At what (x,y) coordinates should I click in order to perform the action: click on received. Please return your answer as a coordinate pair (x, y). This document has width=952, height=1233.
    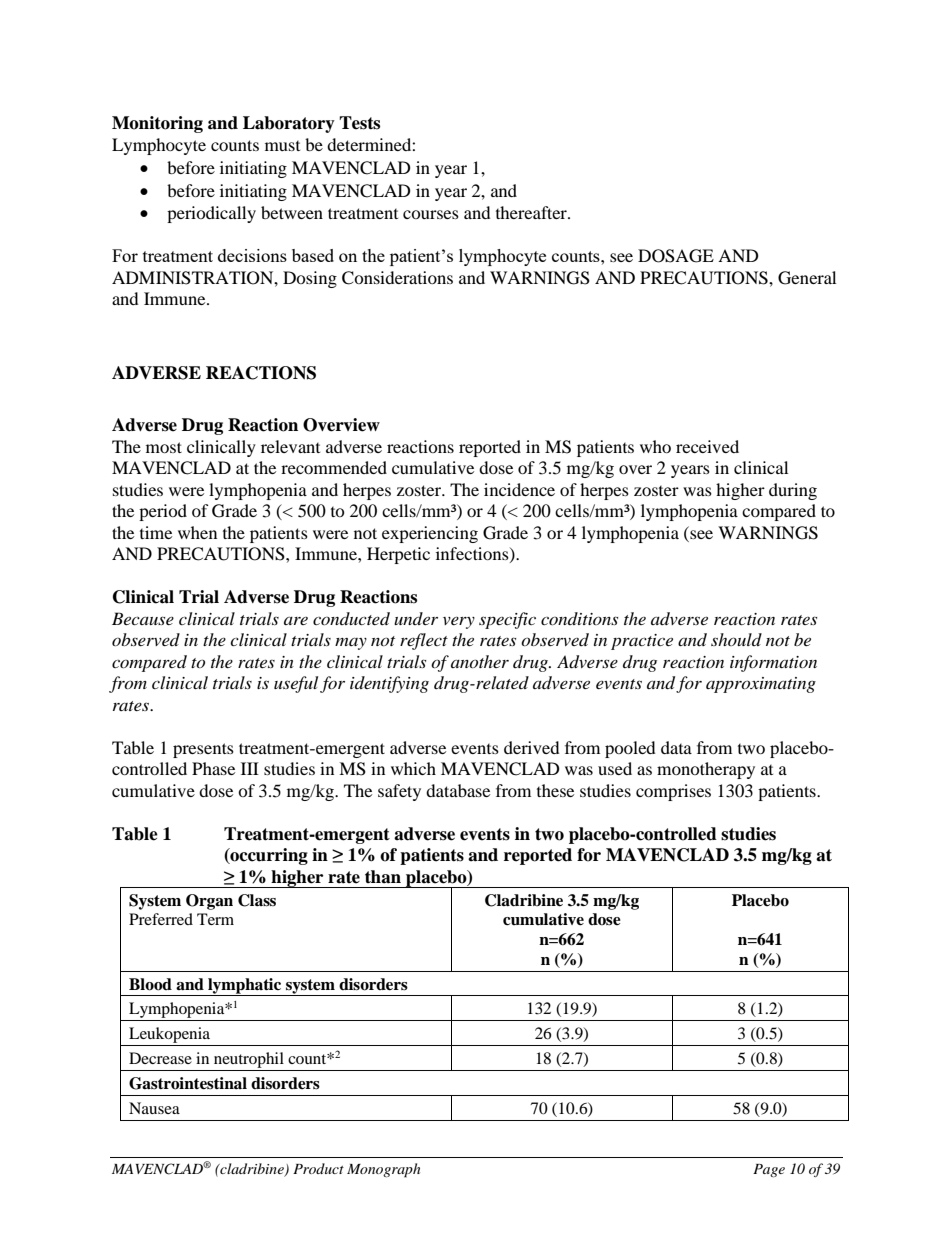
    Looking at the image, I should click on (707, 446).
